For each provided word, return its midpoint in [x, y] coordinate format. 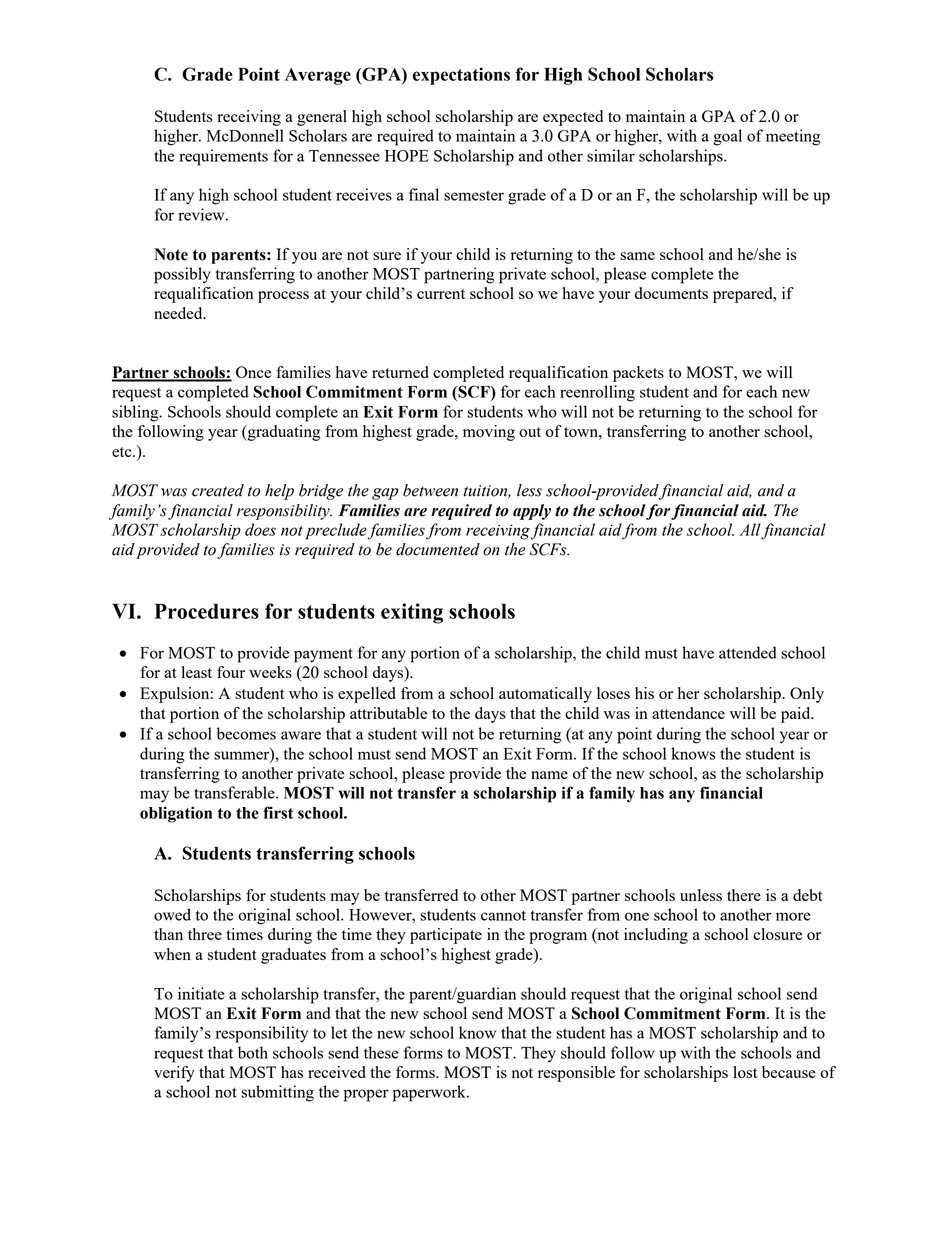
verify [174, 1074]
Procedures [206, 611]
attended [748, 652]
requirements [223, 157]
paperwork [430, 1093]
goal [727, 137]
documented [438, 549]
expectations [461, 76]
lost [745, 1072]
